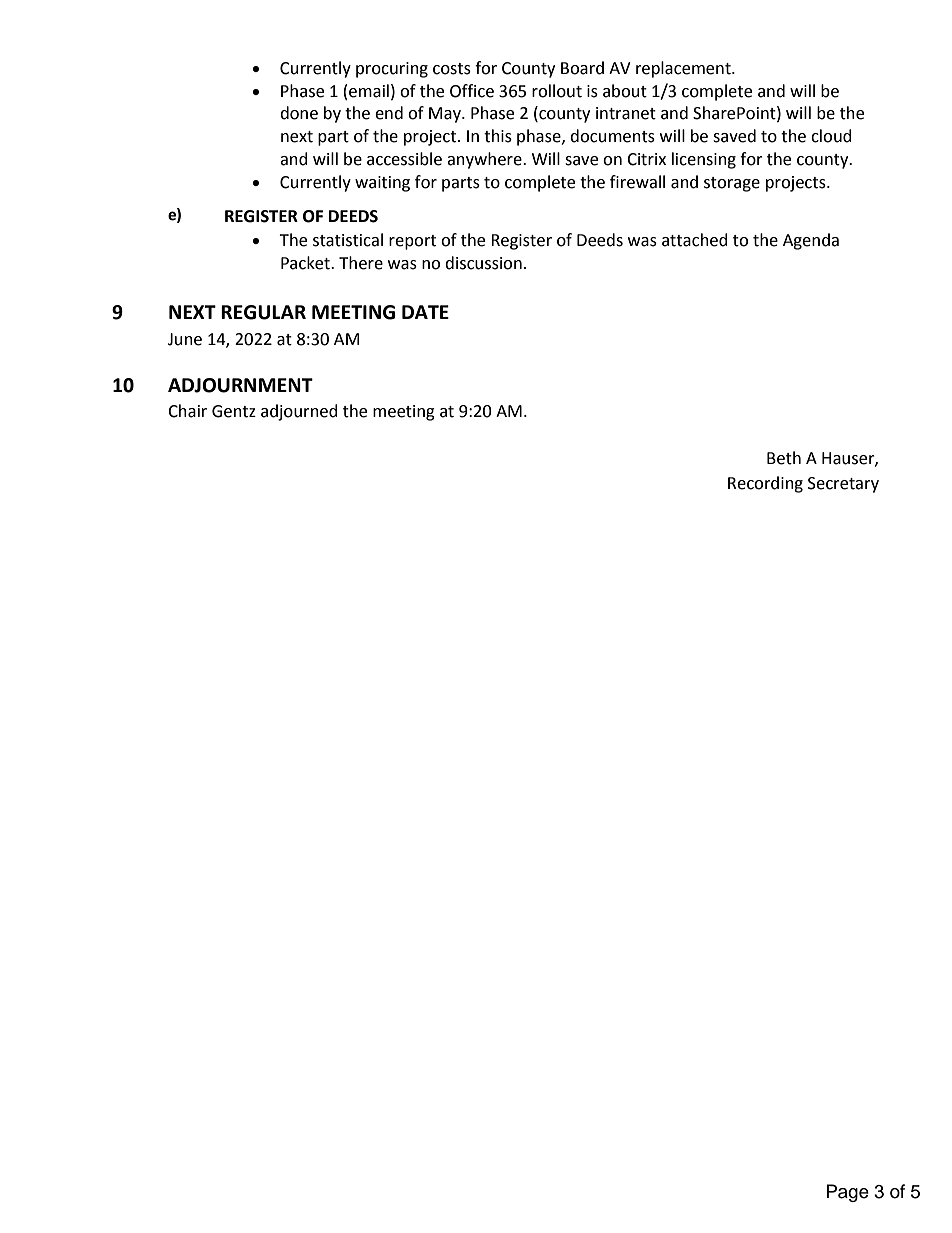 The height and width of the screenshot is (1233, 952). Describe the element at coordinates (848, 1193) in the screenshot. I see `Page` at that location.
